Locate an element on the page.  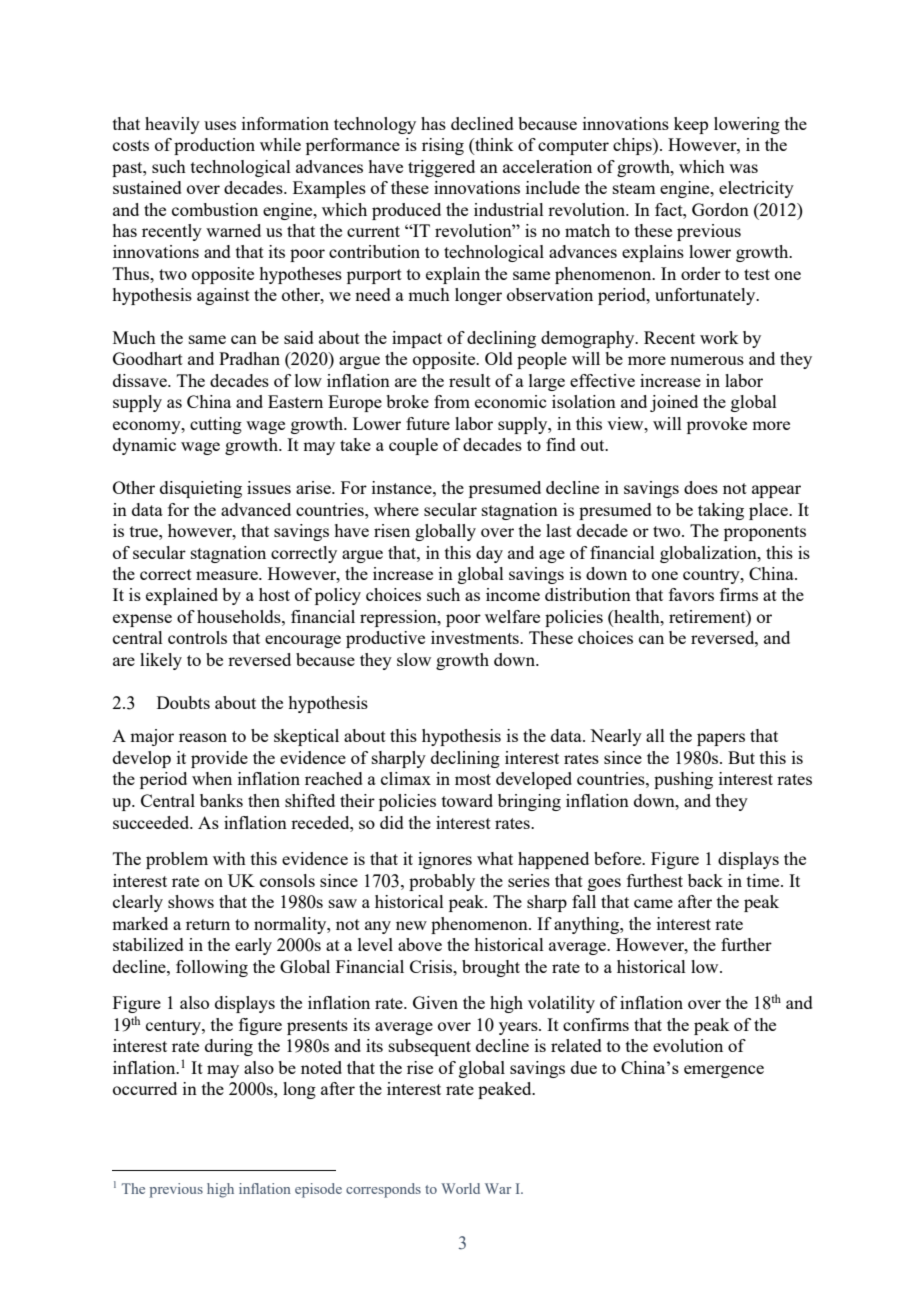
keep is located at coordinates (691, 125).
